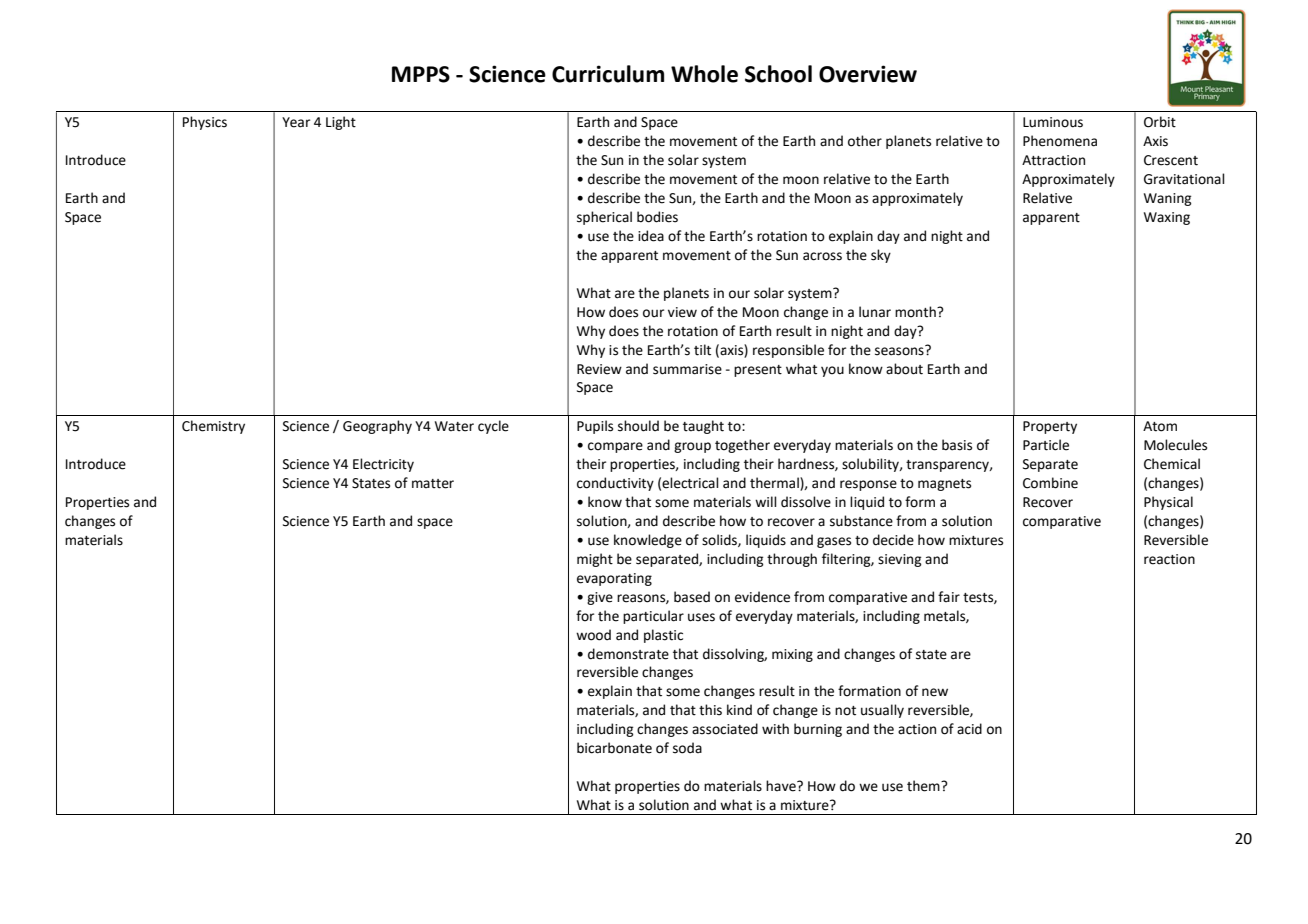 This page has width=1308, height=924. What do you see at coordinates (1050, 427) in the page?
I see `Property` at bounding box center [1050, 427].
